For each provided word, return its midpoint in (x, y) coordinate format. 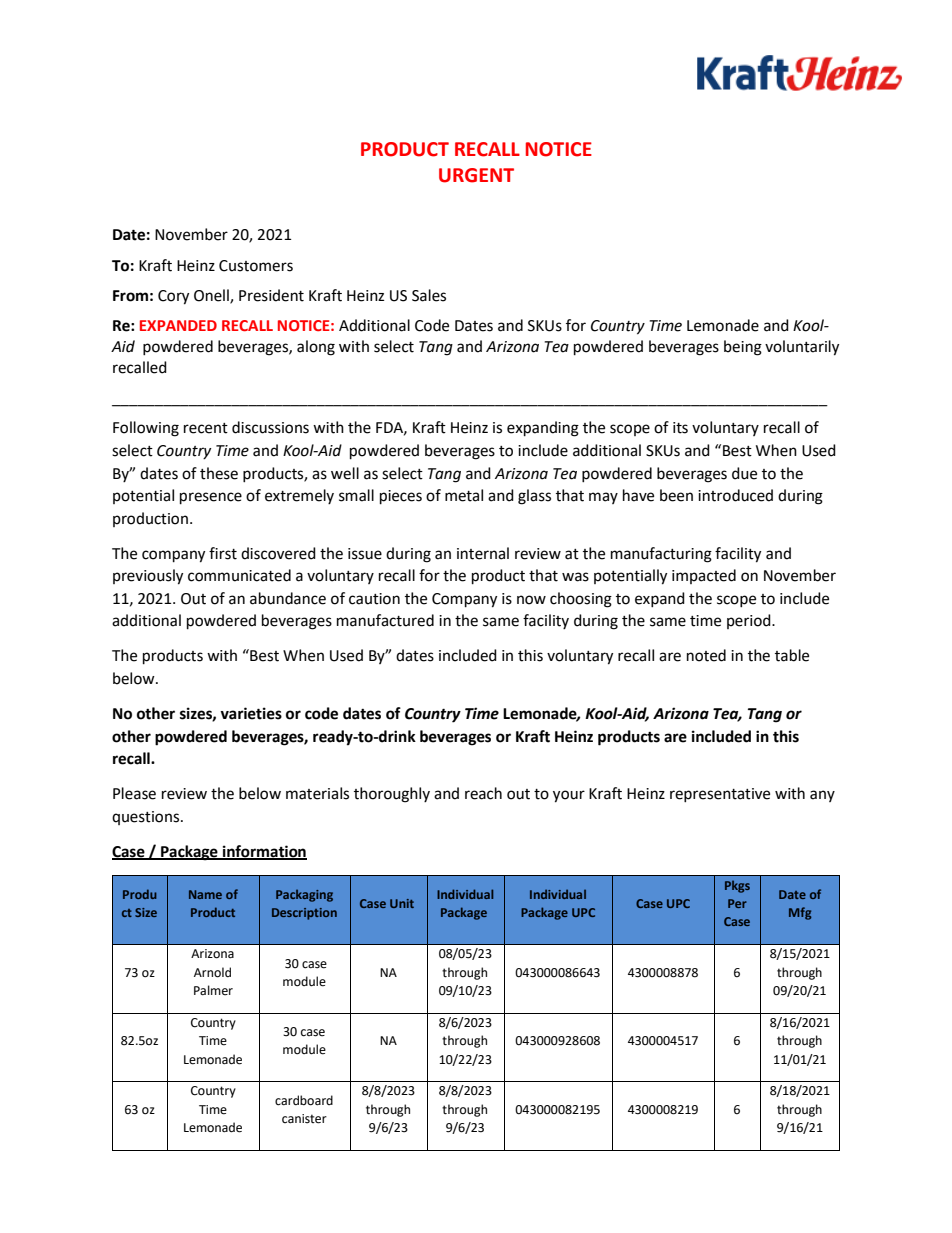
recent (206, 428)
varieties (251, 713)
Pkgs (737, 887)
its (680, 428)
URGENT (476, 175)
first (223, 553)
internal (483, 553)
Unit (402, 903)
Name (205, 894)
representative (720, 795)
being (743, 348)
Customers (256, 266)
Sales (429, 295)
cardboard (304, 1100)
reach (483, 793)
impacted (704, 576)
